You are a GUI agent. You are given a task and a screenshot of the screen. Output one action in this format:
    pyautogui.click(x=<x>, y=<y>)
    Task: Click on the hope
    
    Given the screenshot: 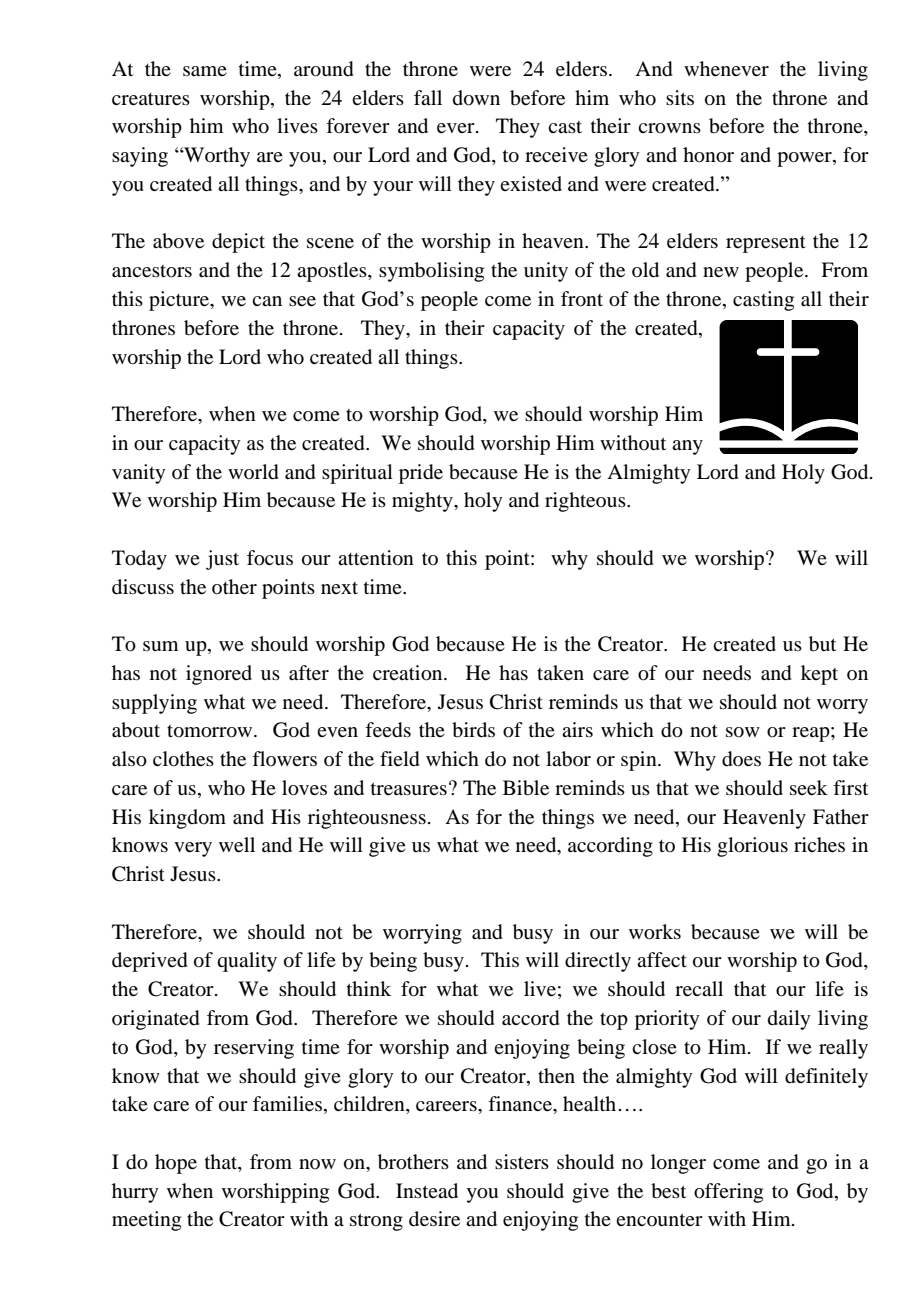 What is the action you would take?
    pyautogui.click(x=176, y=1164)
